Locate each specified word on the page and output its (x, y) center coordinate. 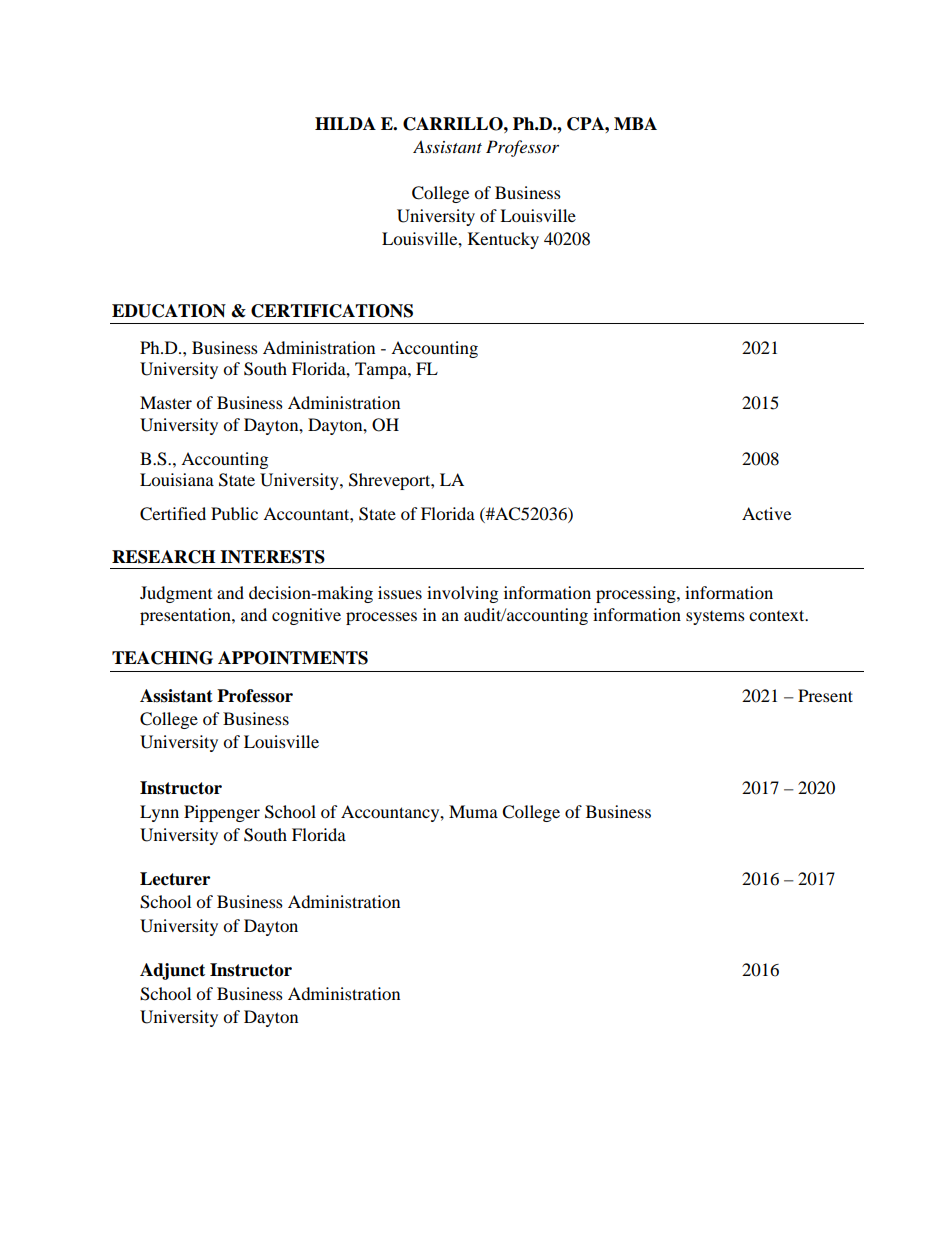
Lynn (159, 813)
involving (462, 594)
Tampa (382, 370)
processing (637, 594)
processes (381, 618)
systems (715, 618)
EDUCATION (169, 311)
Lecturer (175, 879)
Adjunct (172, 971)
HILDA (345, 123)
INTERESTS (272, 557)
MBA (635, 123)
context (778, 615)
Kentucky (503, 240)
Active (766, 513)
